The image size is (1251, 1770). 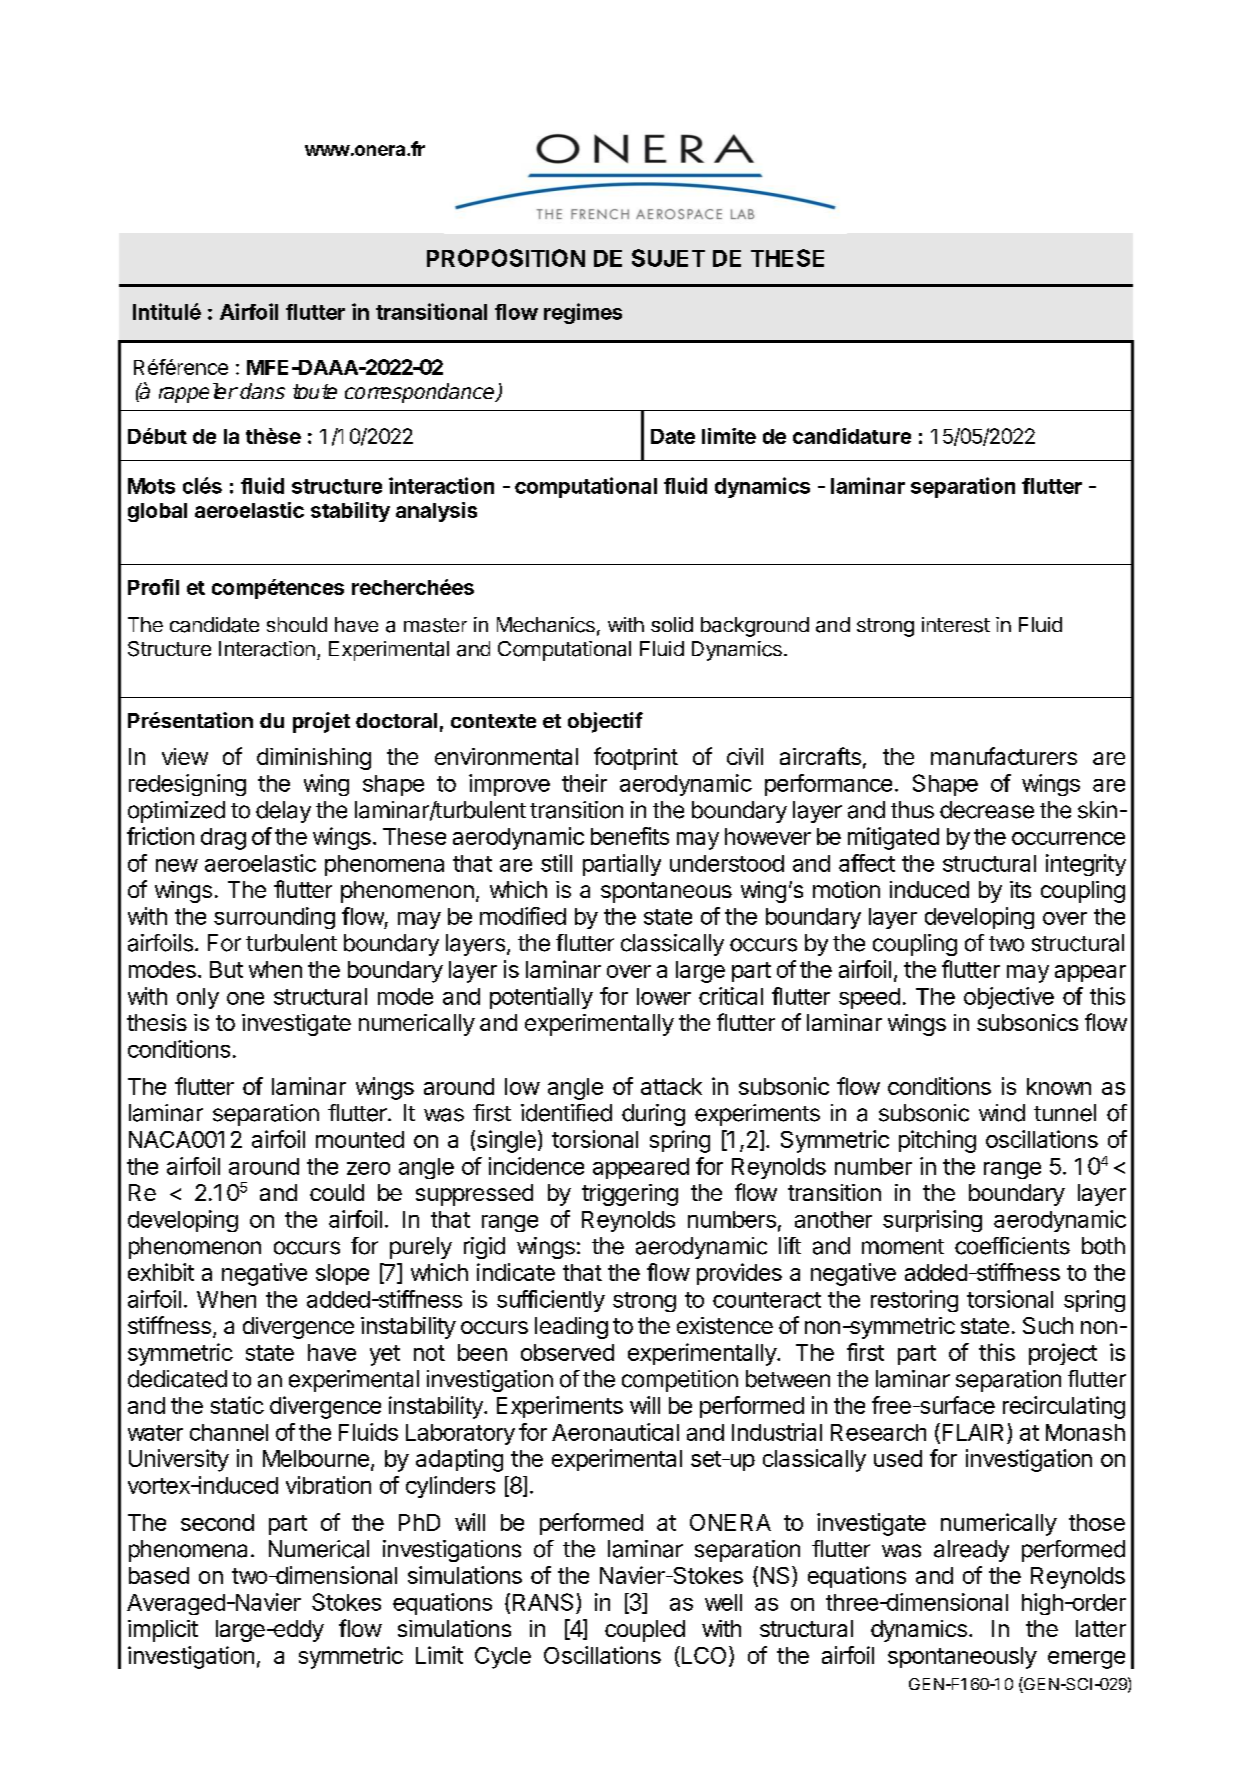 I want to click on SUJET, so click(x=668, y=258).
